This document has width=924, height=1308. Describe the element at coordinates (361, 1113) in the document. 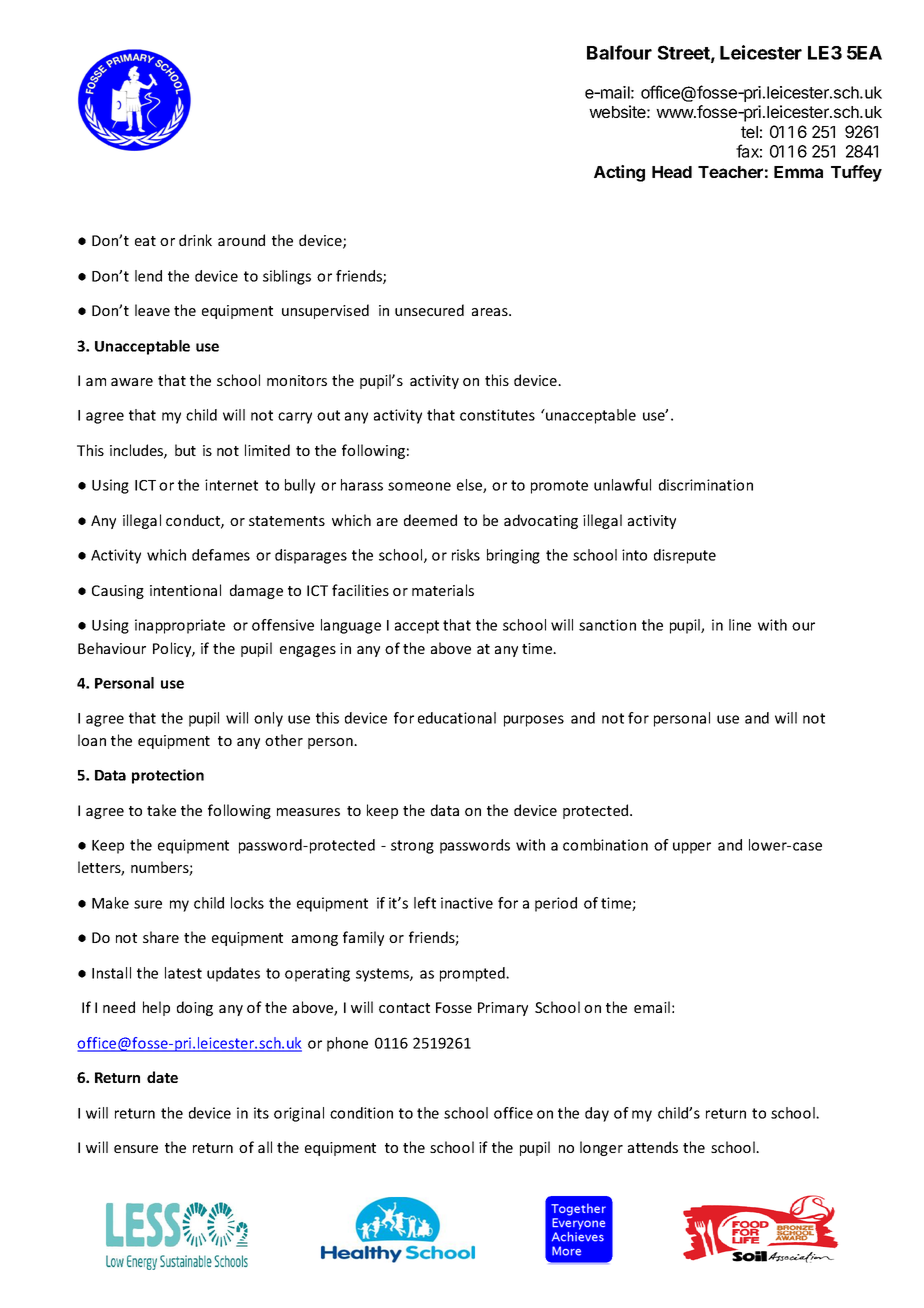

I see `condition` at that location.
